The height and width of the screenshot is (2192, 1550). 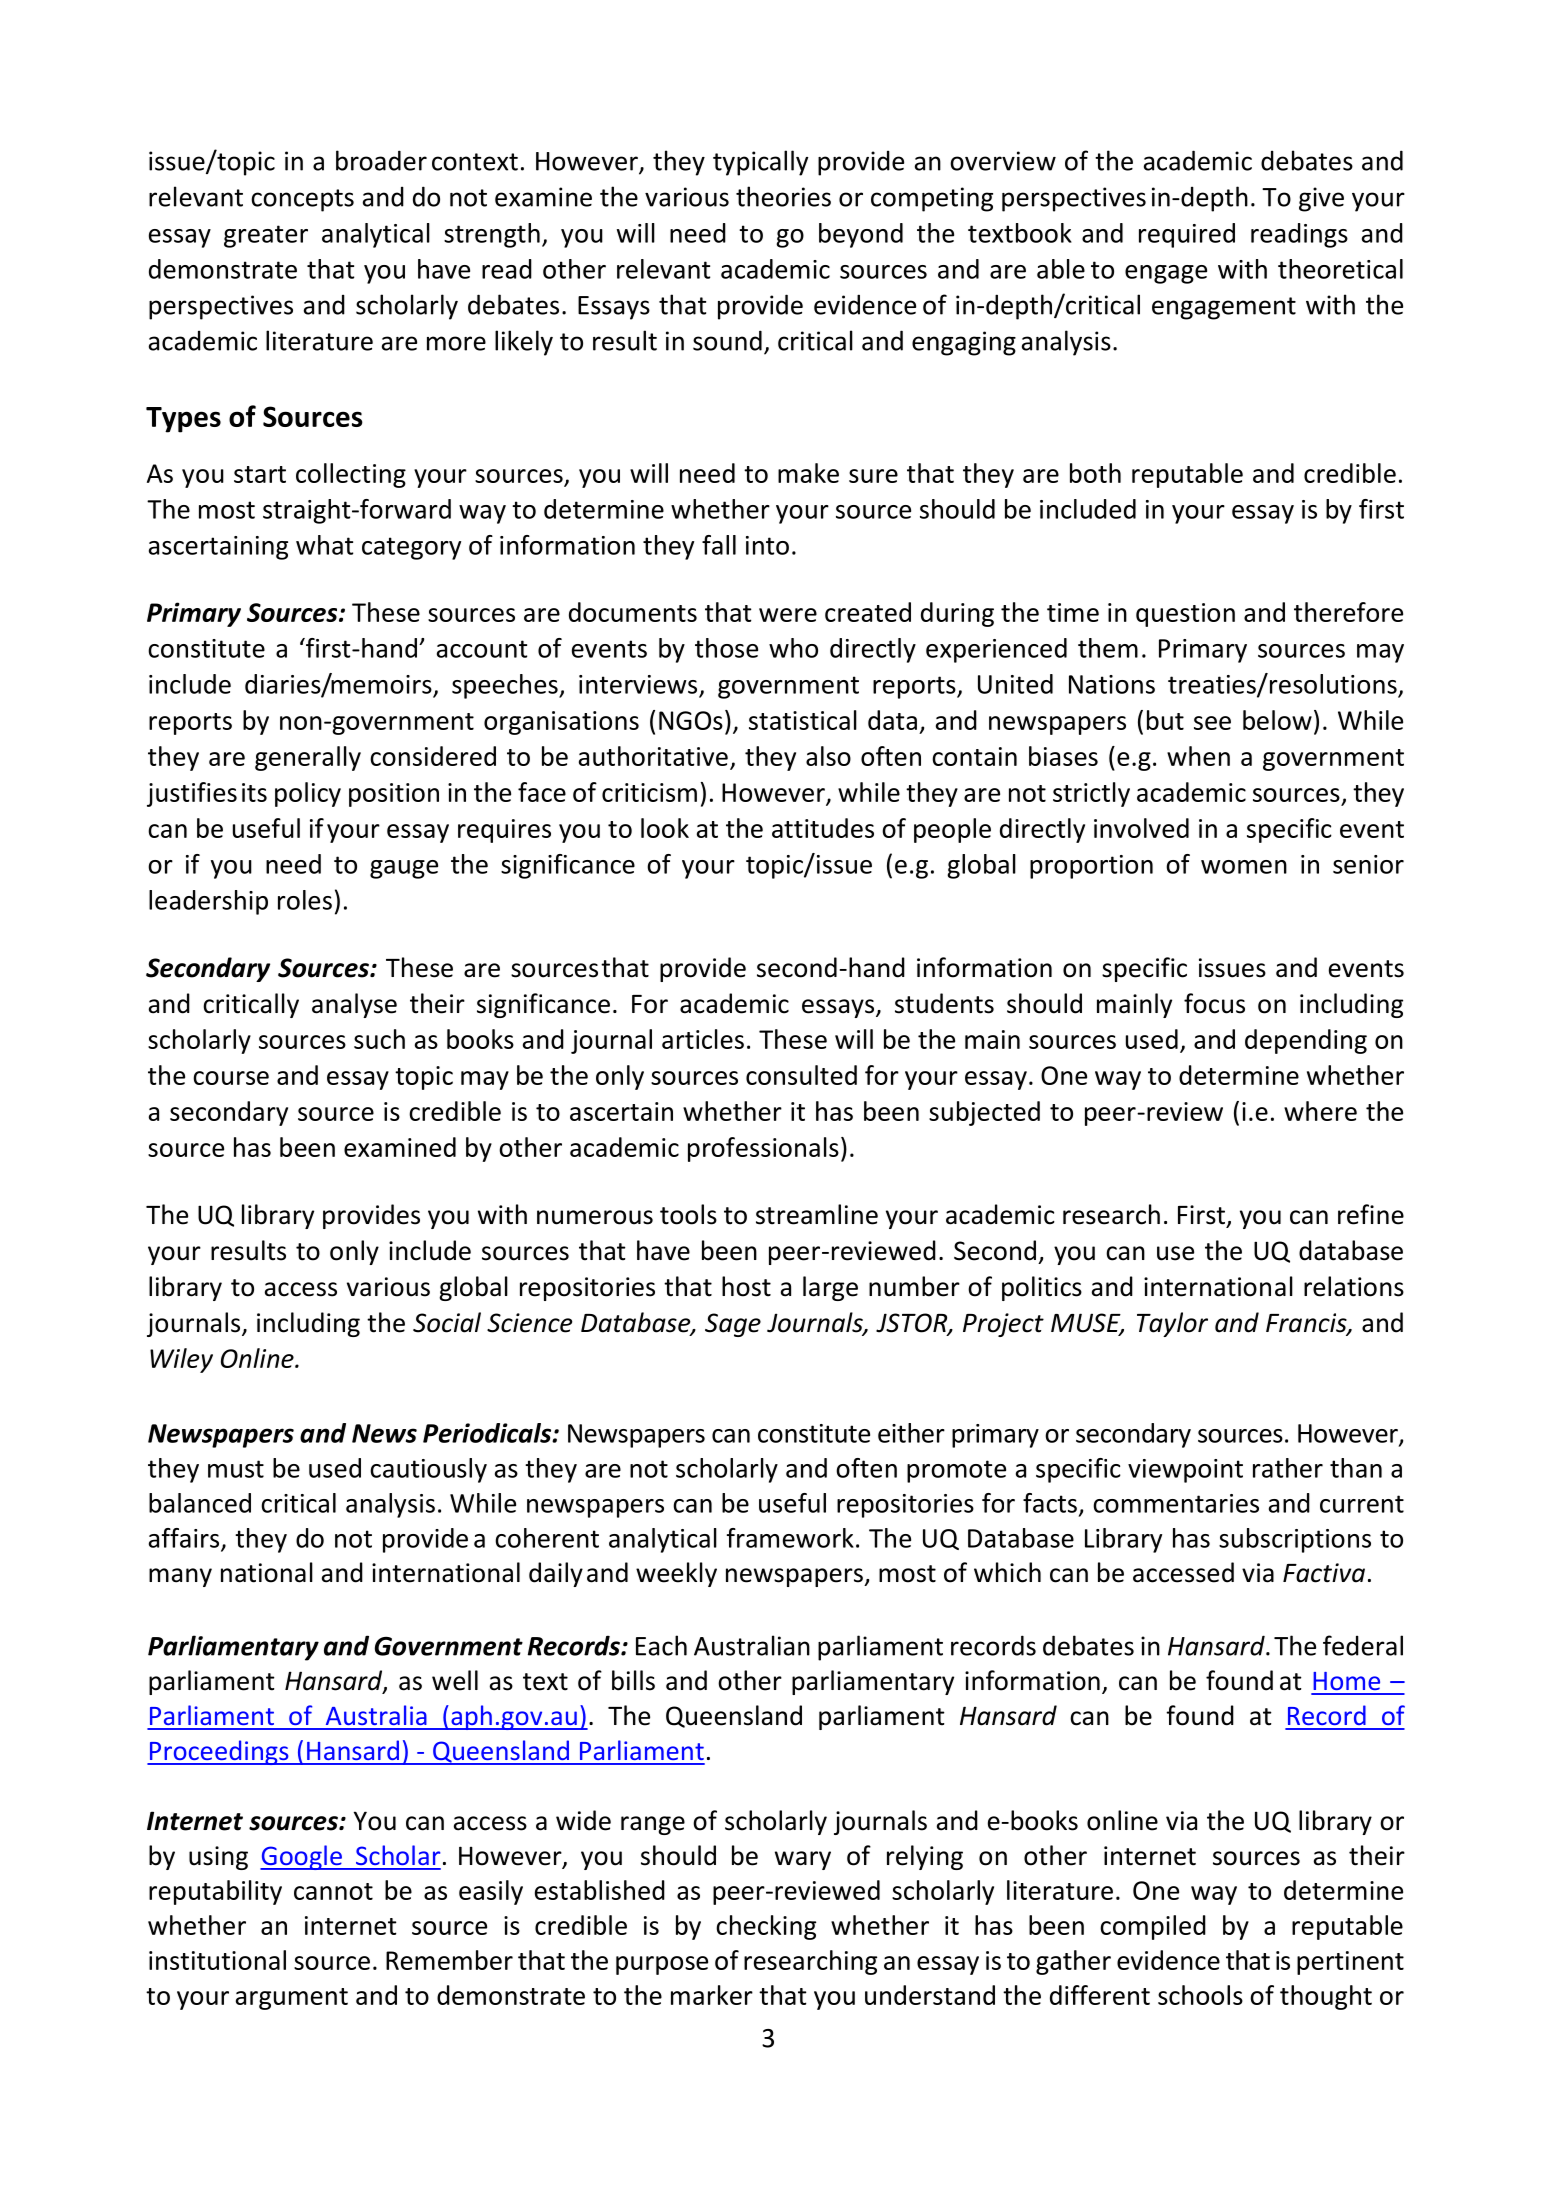 I want to click on theories, so click(x=783, y=196).
